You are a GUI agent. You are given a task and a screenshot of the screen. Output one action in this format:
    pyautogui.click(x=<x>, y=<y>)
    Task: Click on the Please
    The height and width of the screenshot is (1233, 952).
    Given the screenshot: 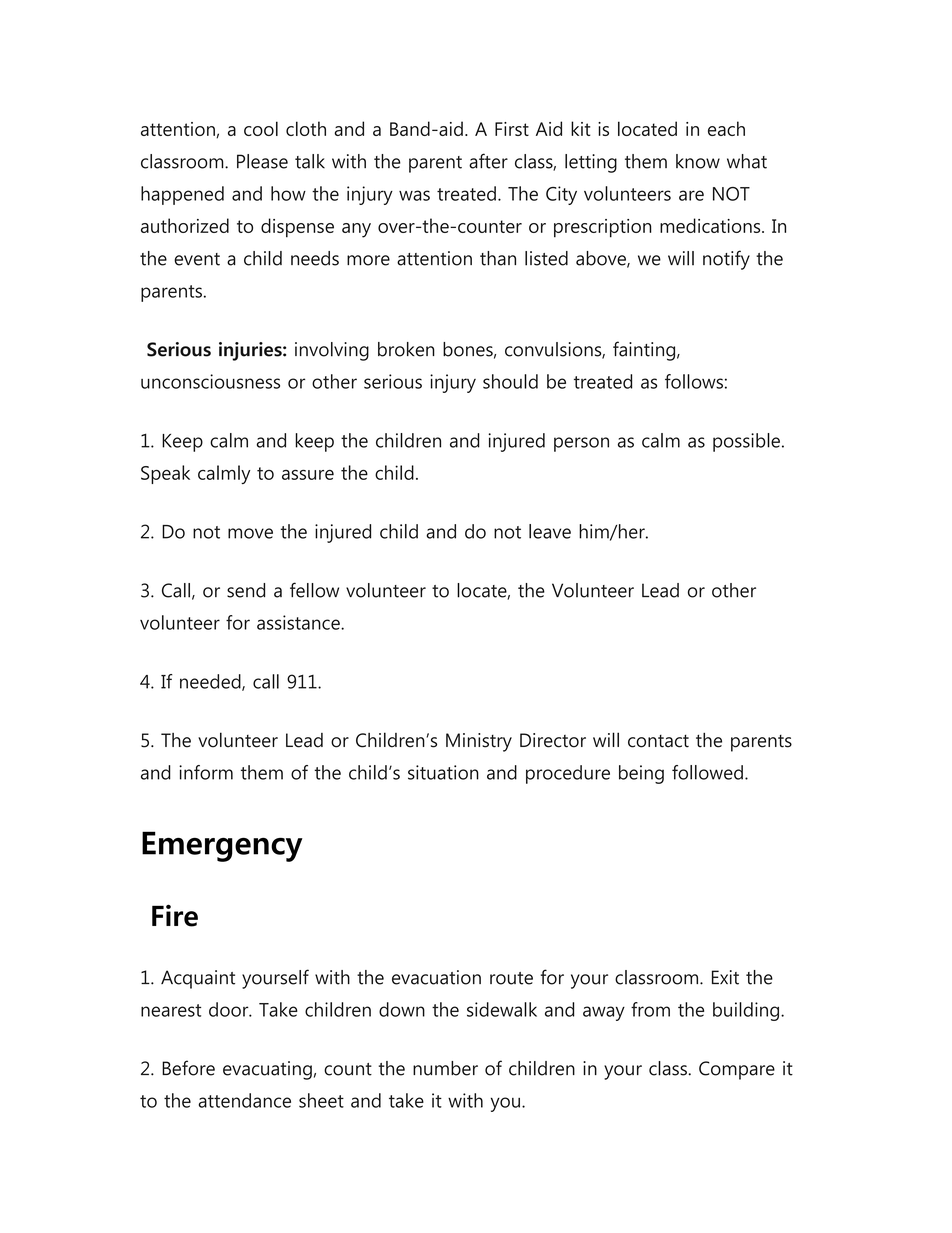 What is the action you would take?
    pyautogui.click(x=262, y=161)
